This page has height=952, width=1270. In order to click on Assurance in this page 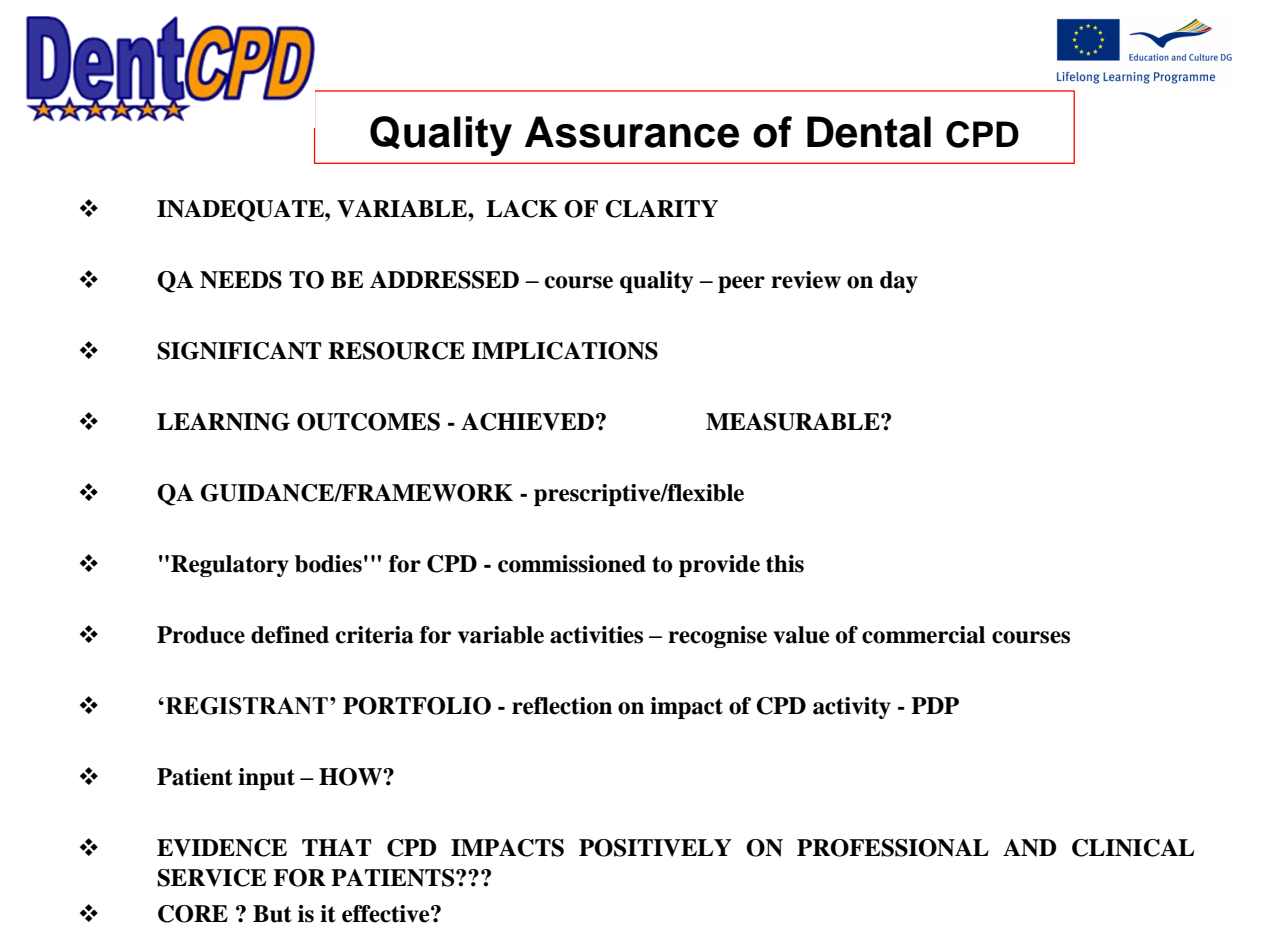, I will do `click(632, 132)`.
